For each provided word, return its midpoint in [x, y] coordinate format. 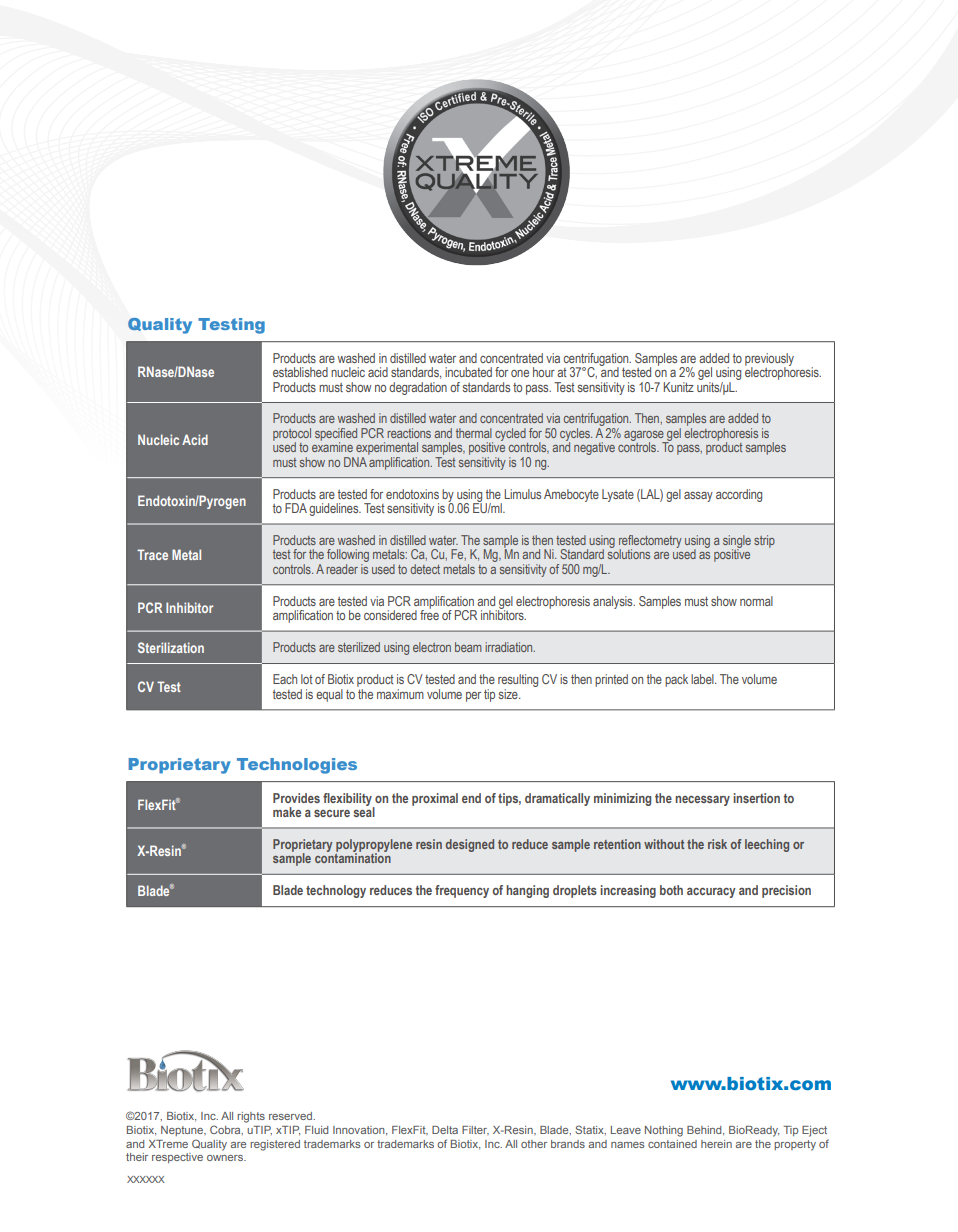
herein [716, 1144]
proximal [435, 799]
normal [756, 601]
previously [769, 360]
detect [425, 569]
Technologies [297, 766]
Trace [152, 554]
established [300, 372]
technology [336, 891]
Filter [475, 1130]
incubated [468, 372]
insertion [756, 798]
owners [226, 1158]
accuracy [711, 893]
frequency [462, 891]
